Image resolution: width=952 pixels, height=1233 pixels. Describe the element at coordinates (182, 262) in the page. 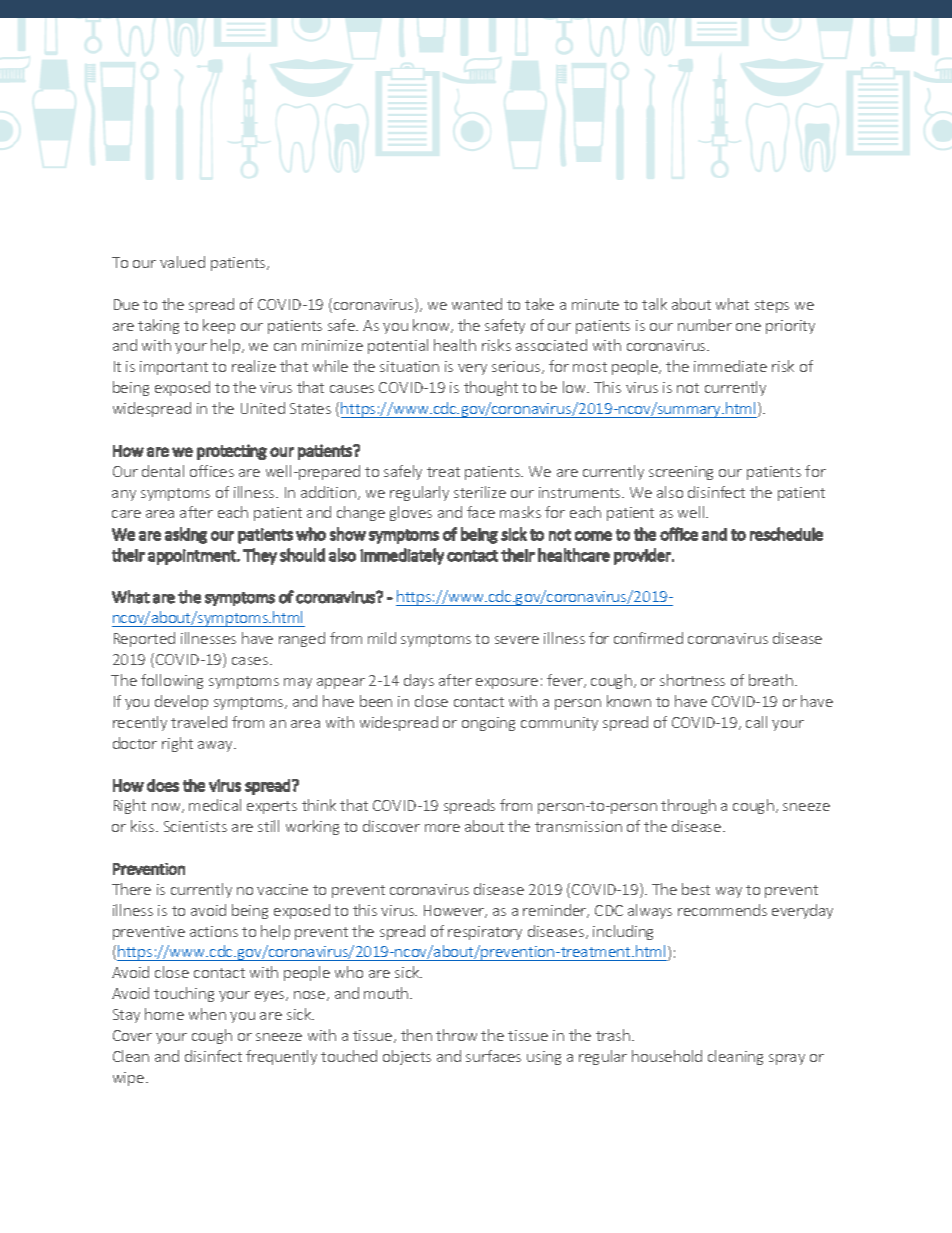

I see `valued` at that location.
